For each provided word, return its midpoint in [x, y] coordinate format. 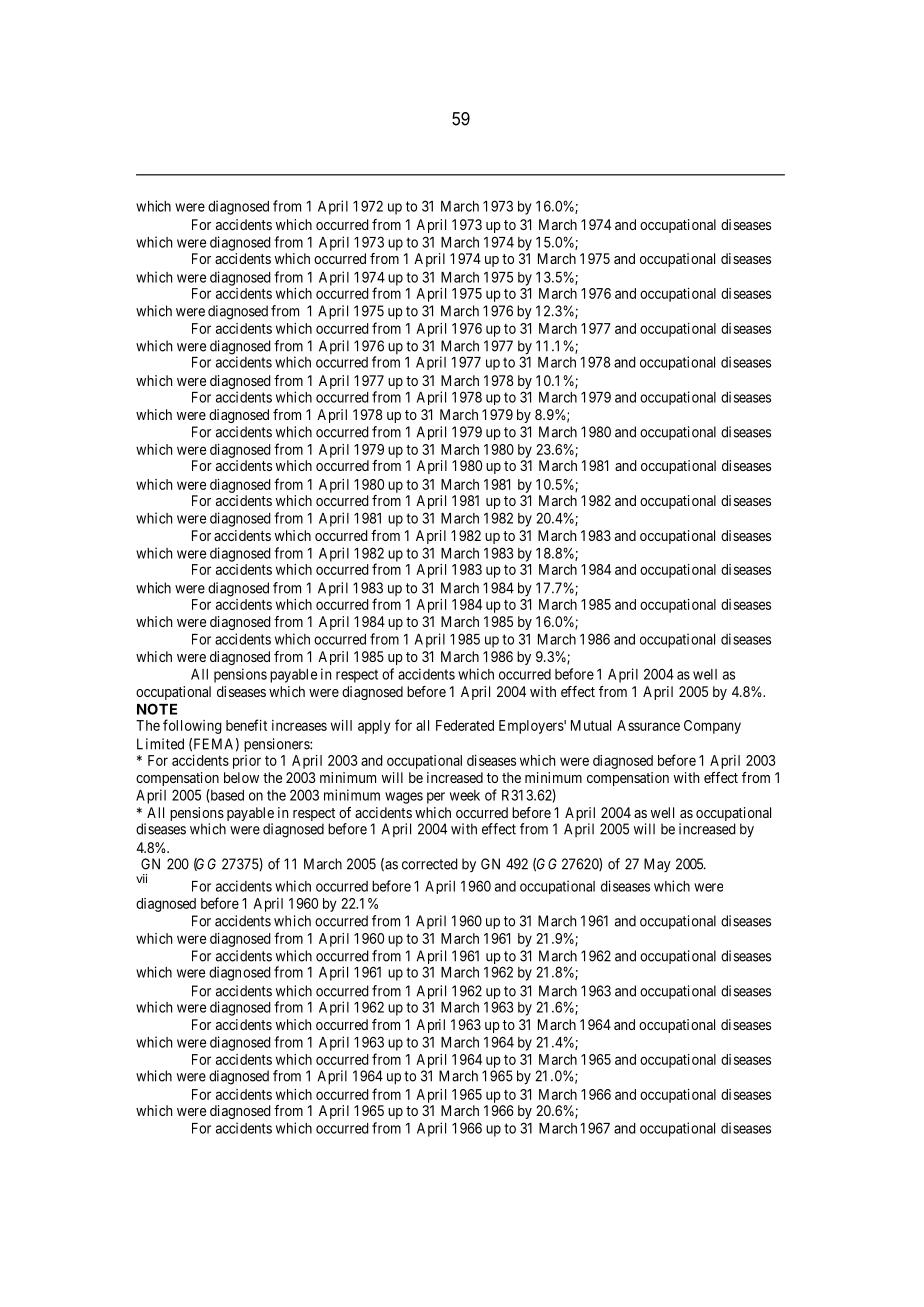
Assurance [648, 725]
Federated [465, 725]
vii [141, 878]
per [436, 798]
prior [247, 762]
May [657, 865]
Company [712, 727]
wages [404, 798]
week [465, 795]
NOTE [157, 709]
